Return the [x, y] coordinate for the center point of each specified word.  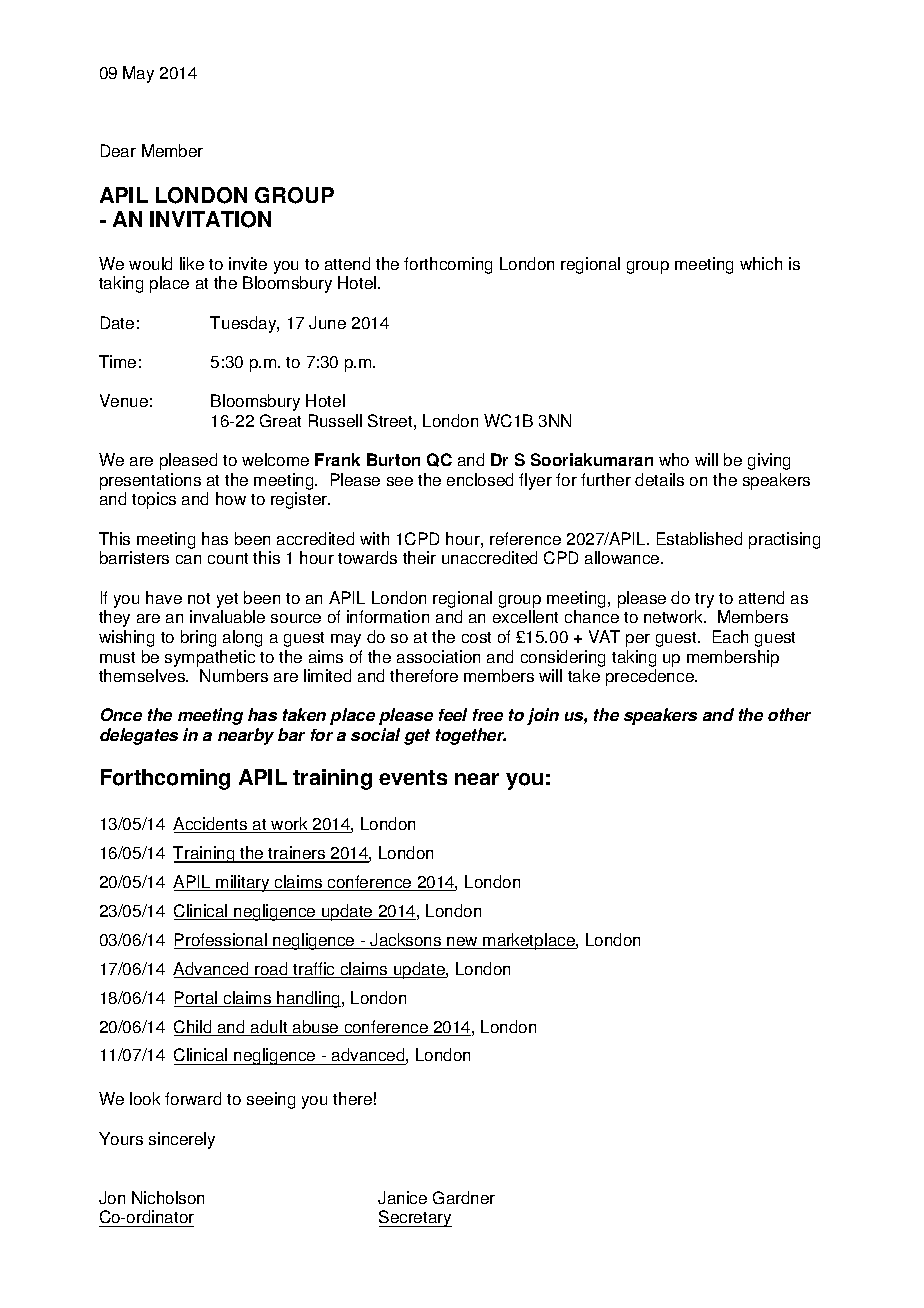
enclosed [480, 479]
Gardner [464, 1197]
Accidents [211, 825]
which [761, 263]
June [327, 322]
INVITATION [210, 219]
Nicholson [168, 1197]
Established [699, 538]
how [231, 498]
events [413, 777]
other [789, 714]
